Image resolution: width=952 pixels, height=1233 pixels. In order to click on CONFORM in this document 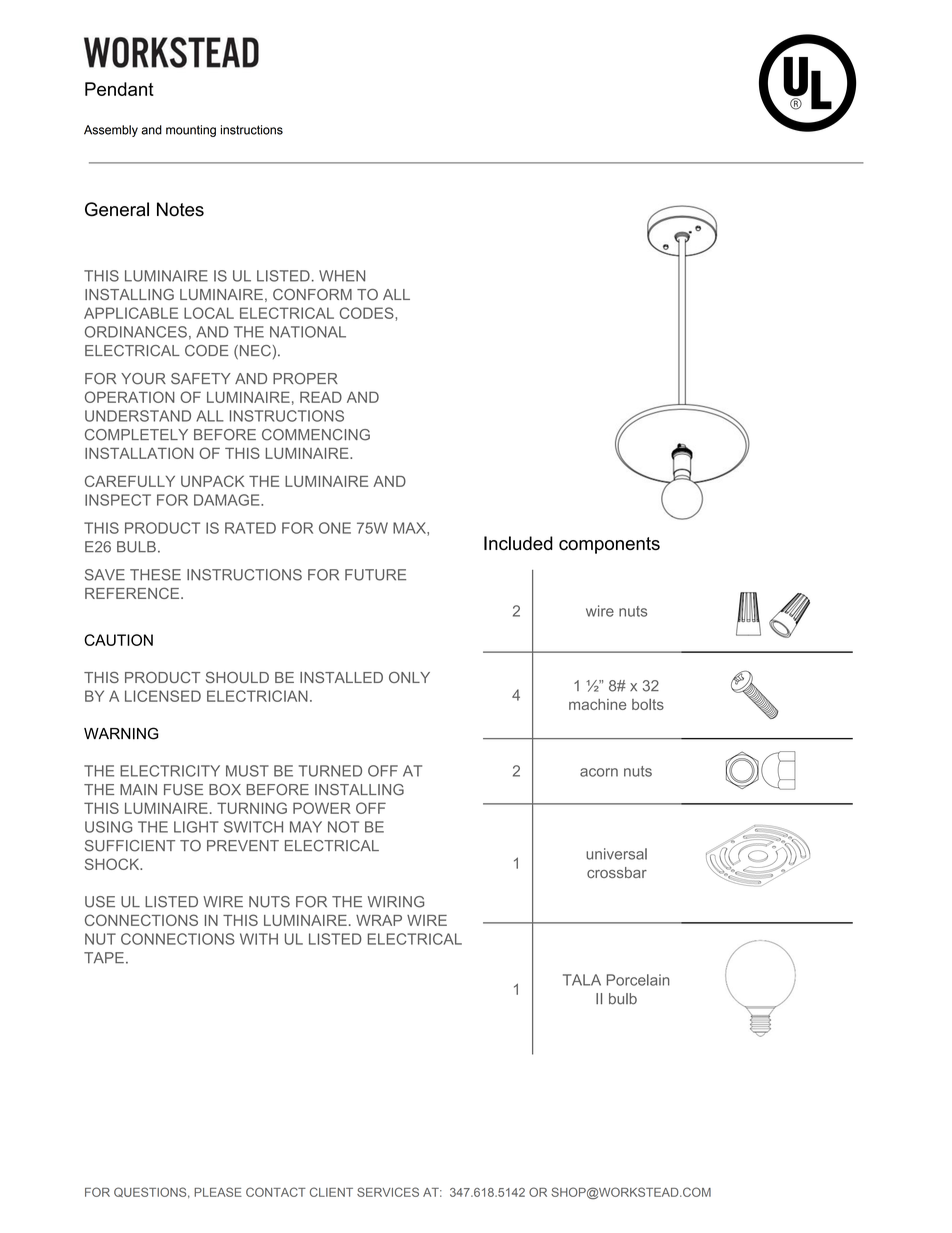, I will do `click(312, 294)`.
